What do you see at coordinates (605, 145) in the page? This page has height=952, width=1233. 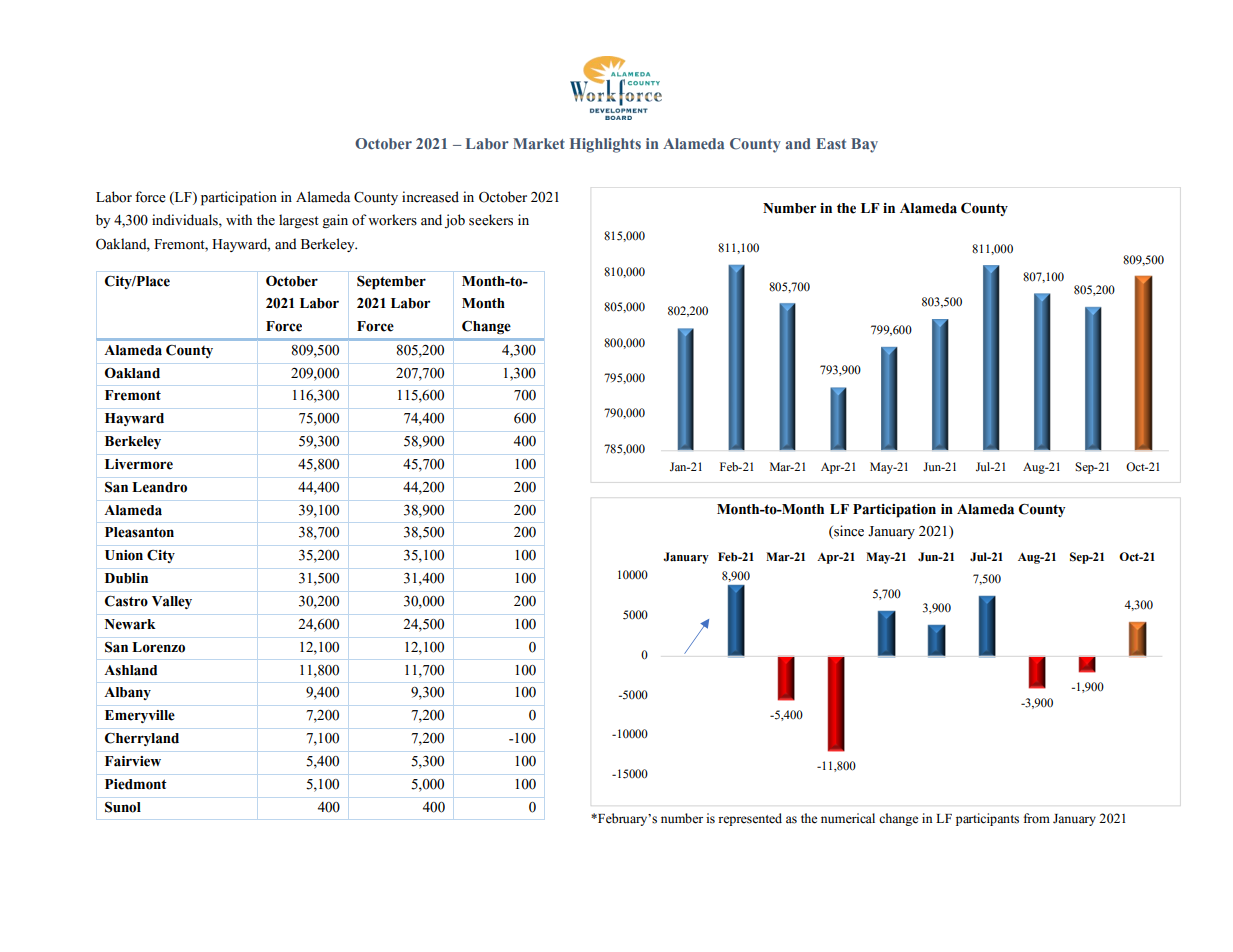 I see `Highlights` at bounding box center [605, 145].
